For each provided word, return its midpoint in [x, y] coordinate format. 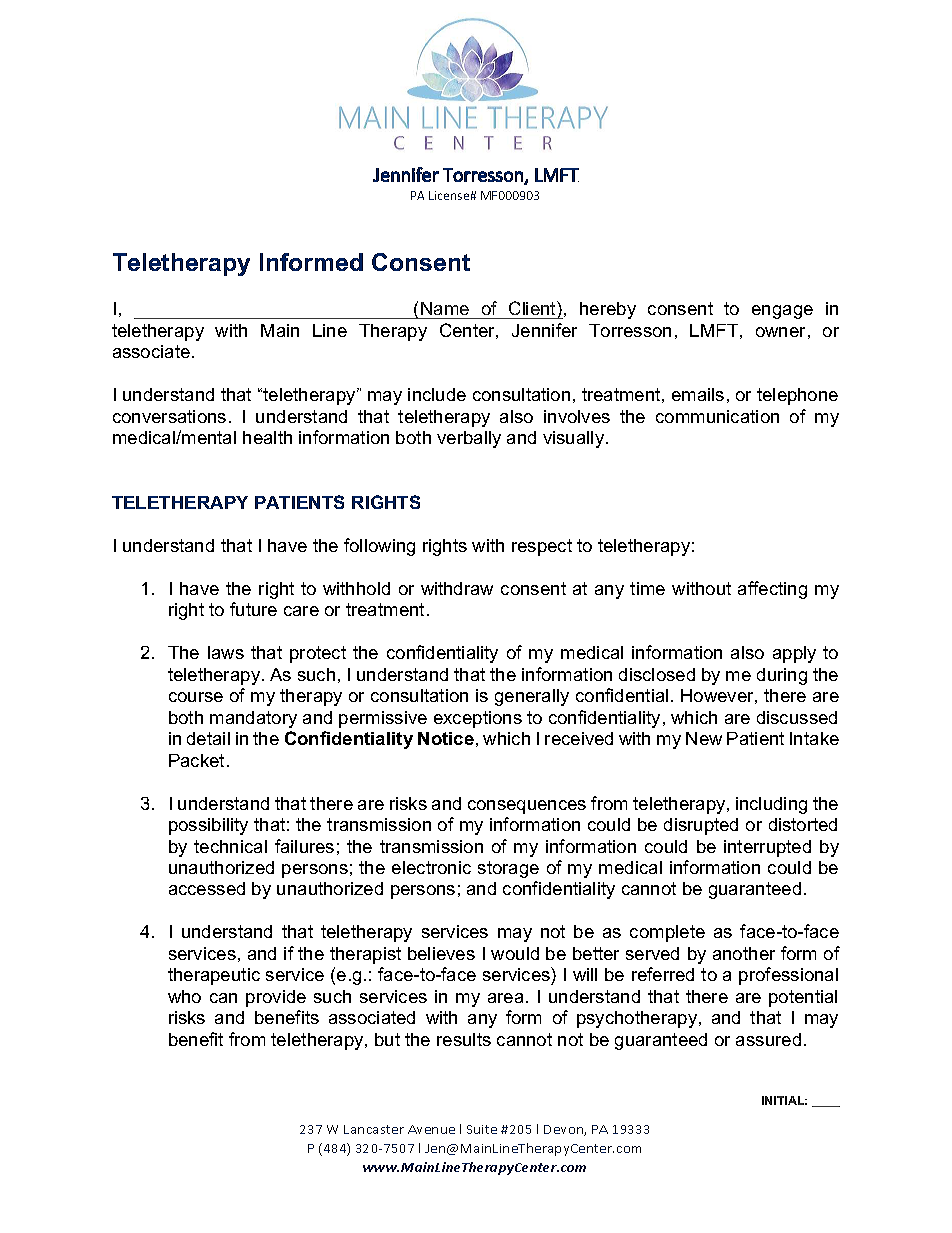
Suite [482, 1129]
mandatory [253, 719]
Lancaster [374, 1129]
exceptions [478, 719]
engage [782, 312]
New [704, 738]
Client [532, 310]
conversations [169, 416]
